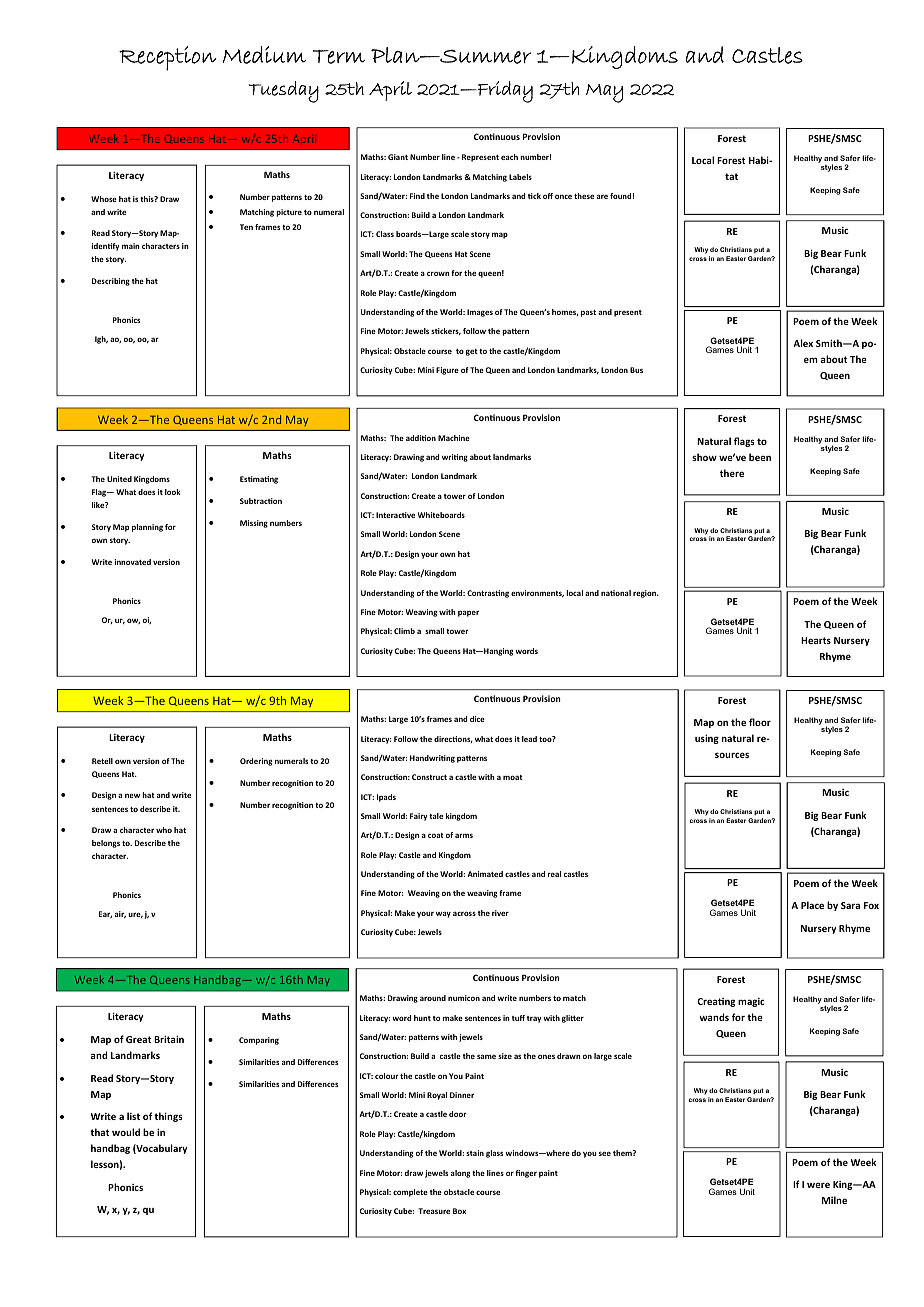 The height and width of the page is (1307, 924). I want to click on Alex, so click(803, 343).
